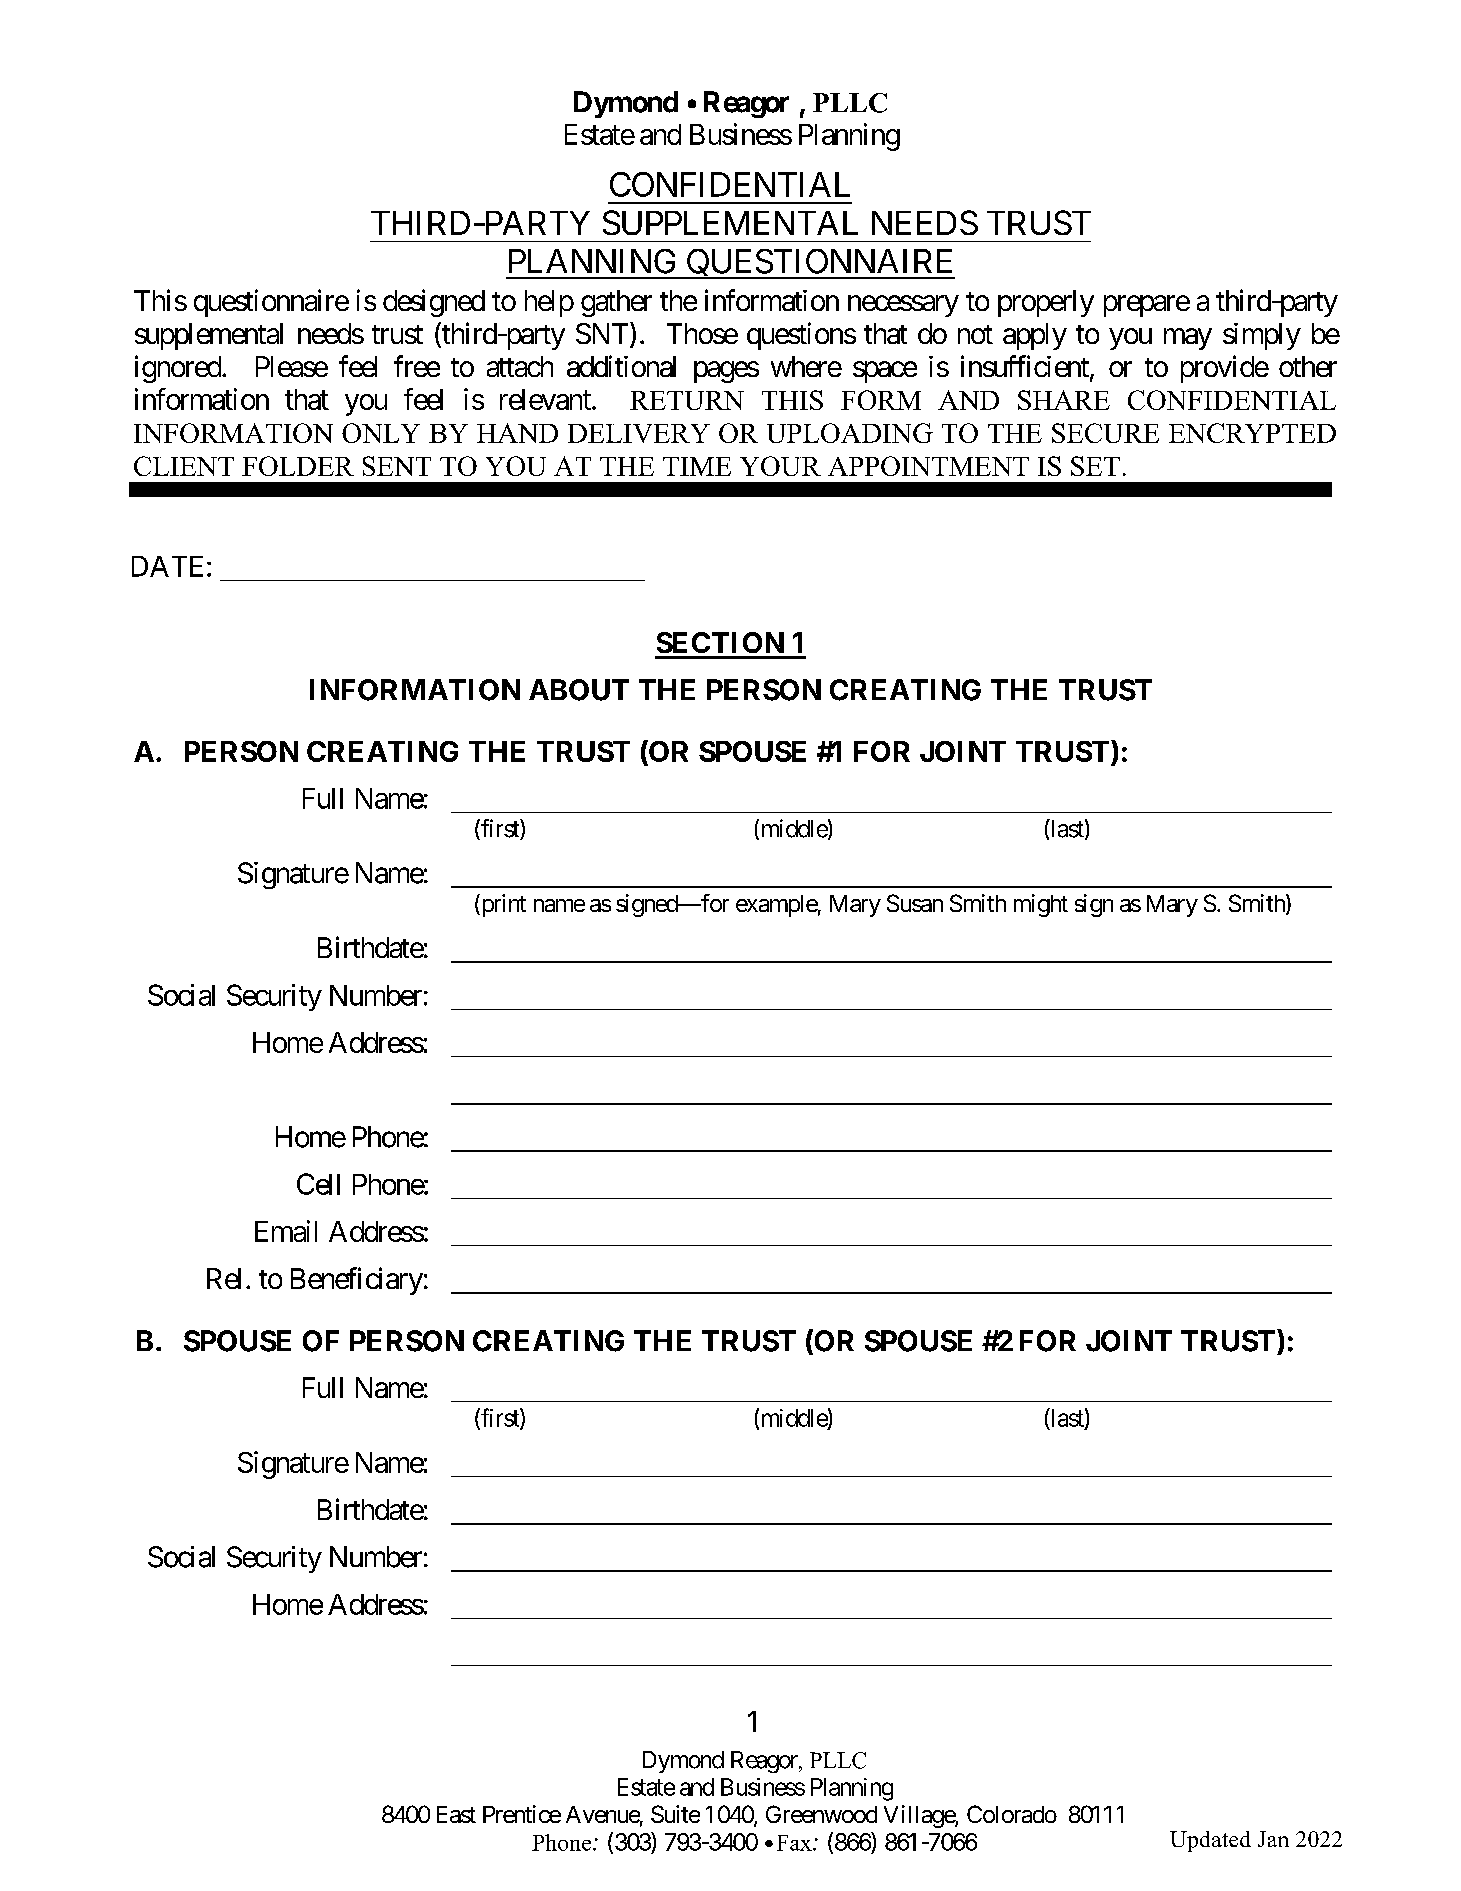 The height and width of the document is (1891, 1461). Describe the element at coordinates (179, 369) in the document. I see `ignored` at that location.
